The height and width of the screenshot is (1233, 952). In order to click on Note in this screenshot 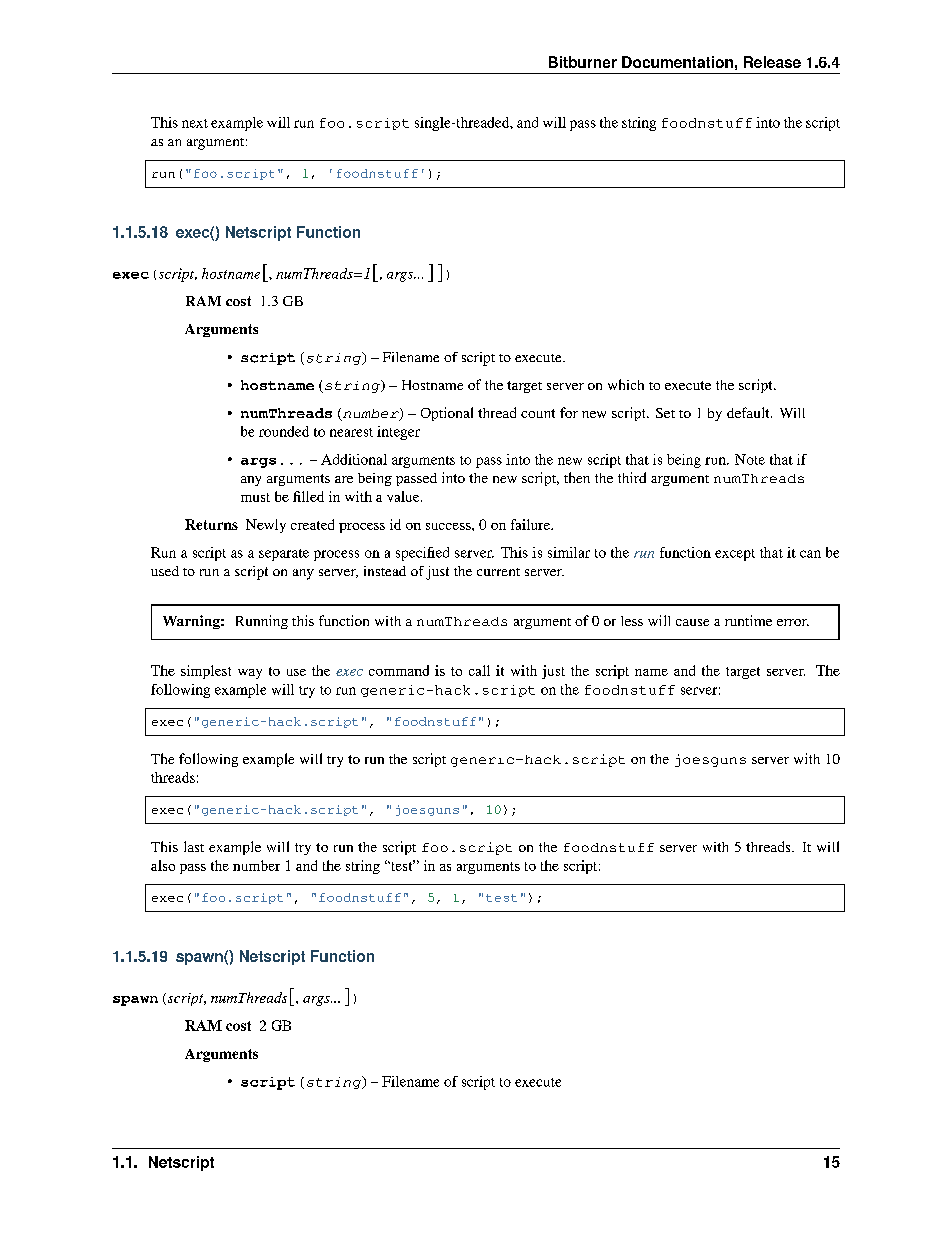, I will do `click(750, 459)`.
